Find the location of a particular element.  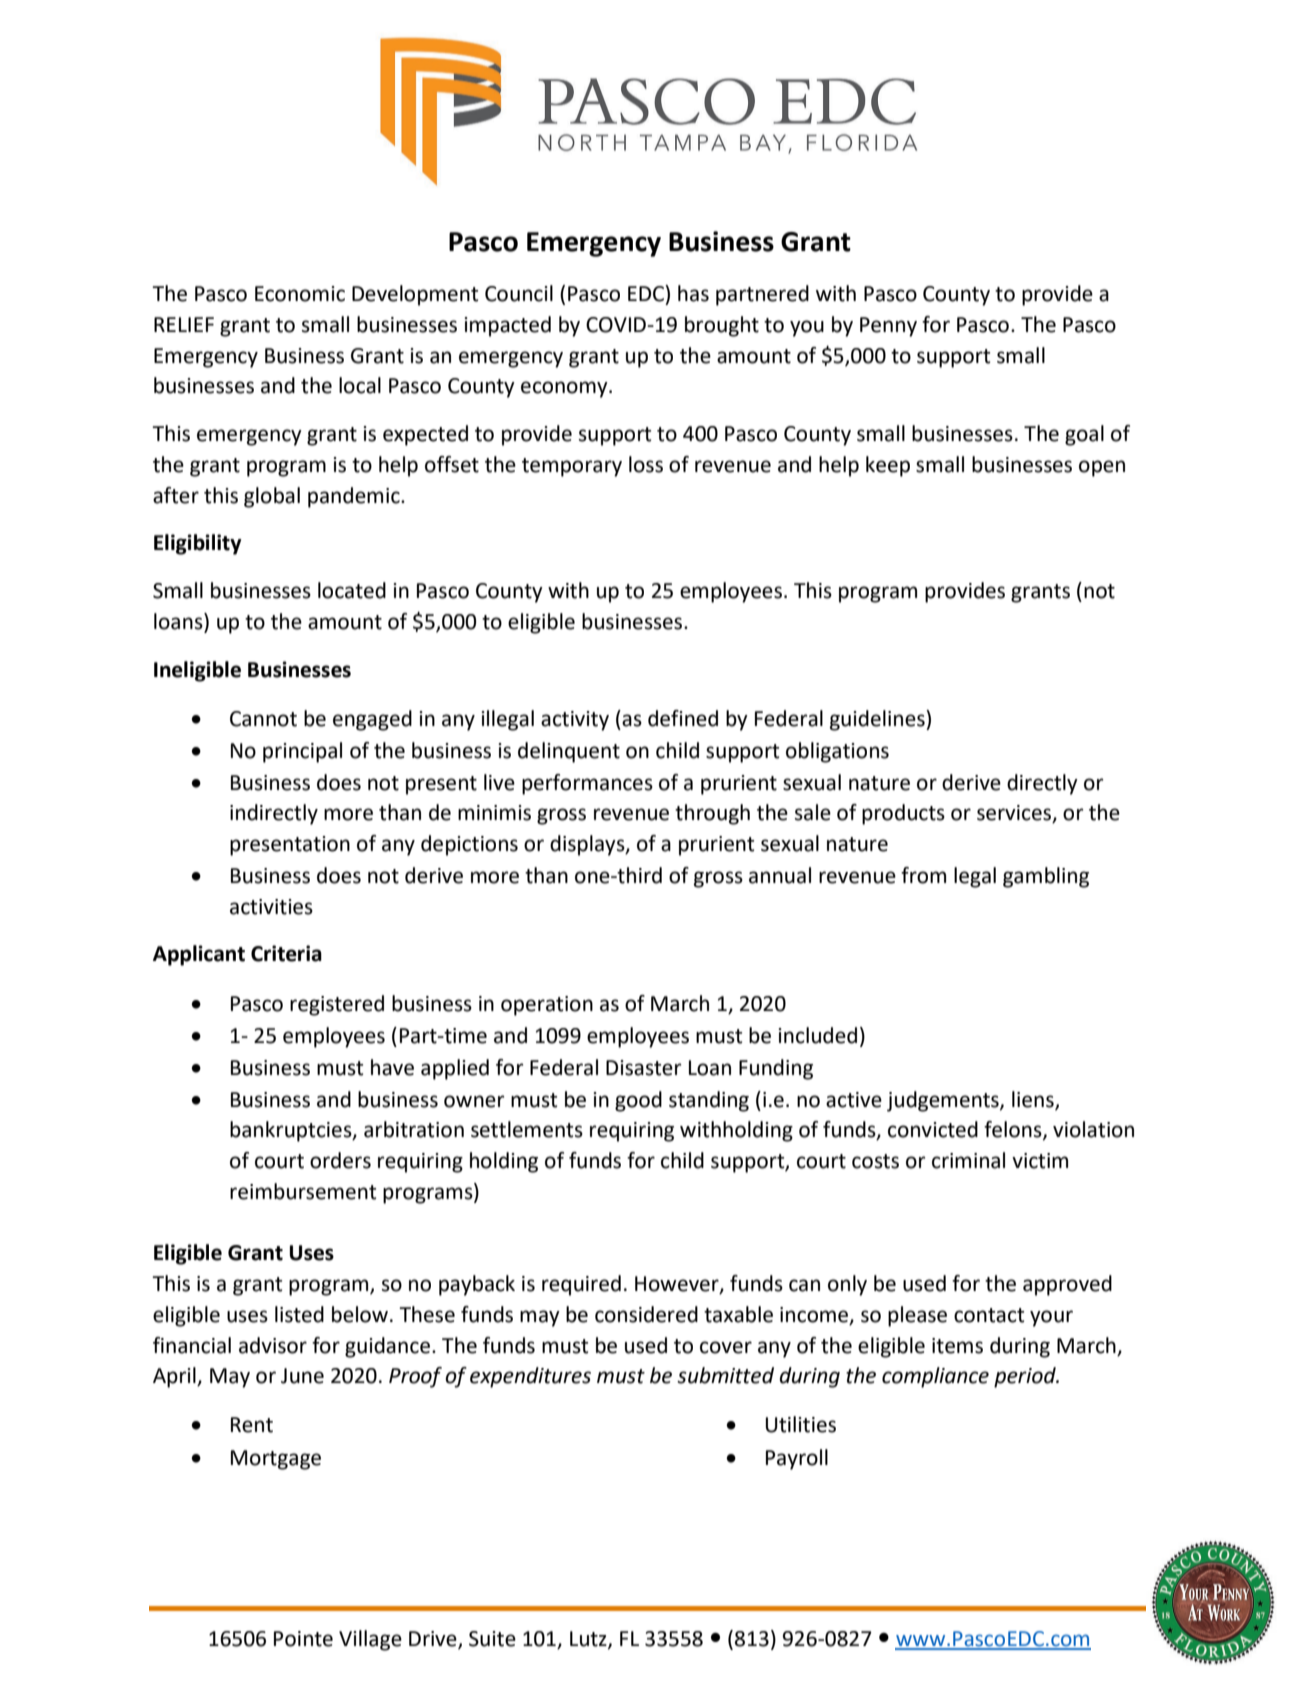

criminal is located at coordinates (968, 1160).
